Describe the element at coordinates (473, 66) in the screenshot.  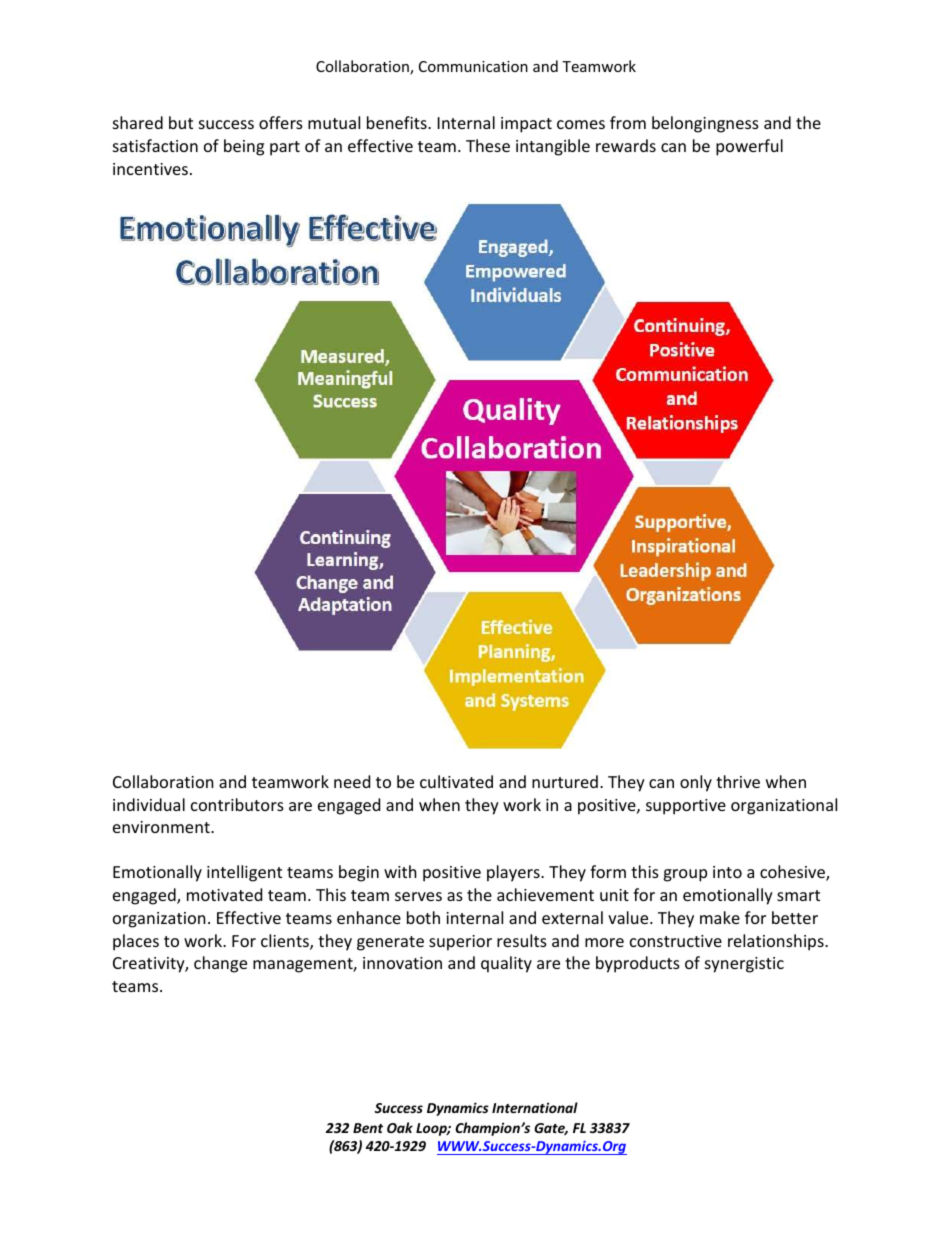
I see `Communication` at that location.
